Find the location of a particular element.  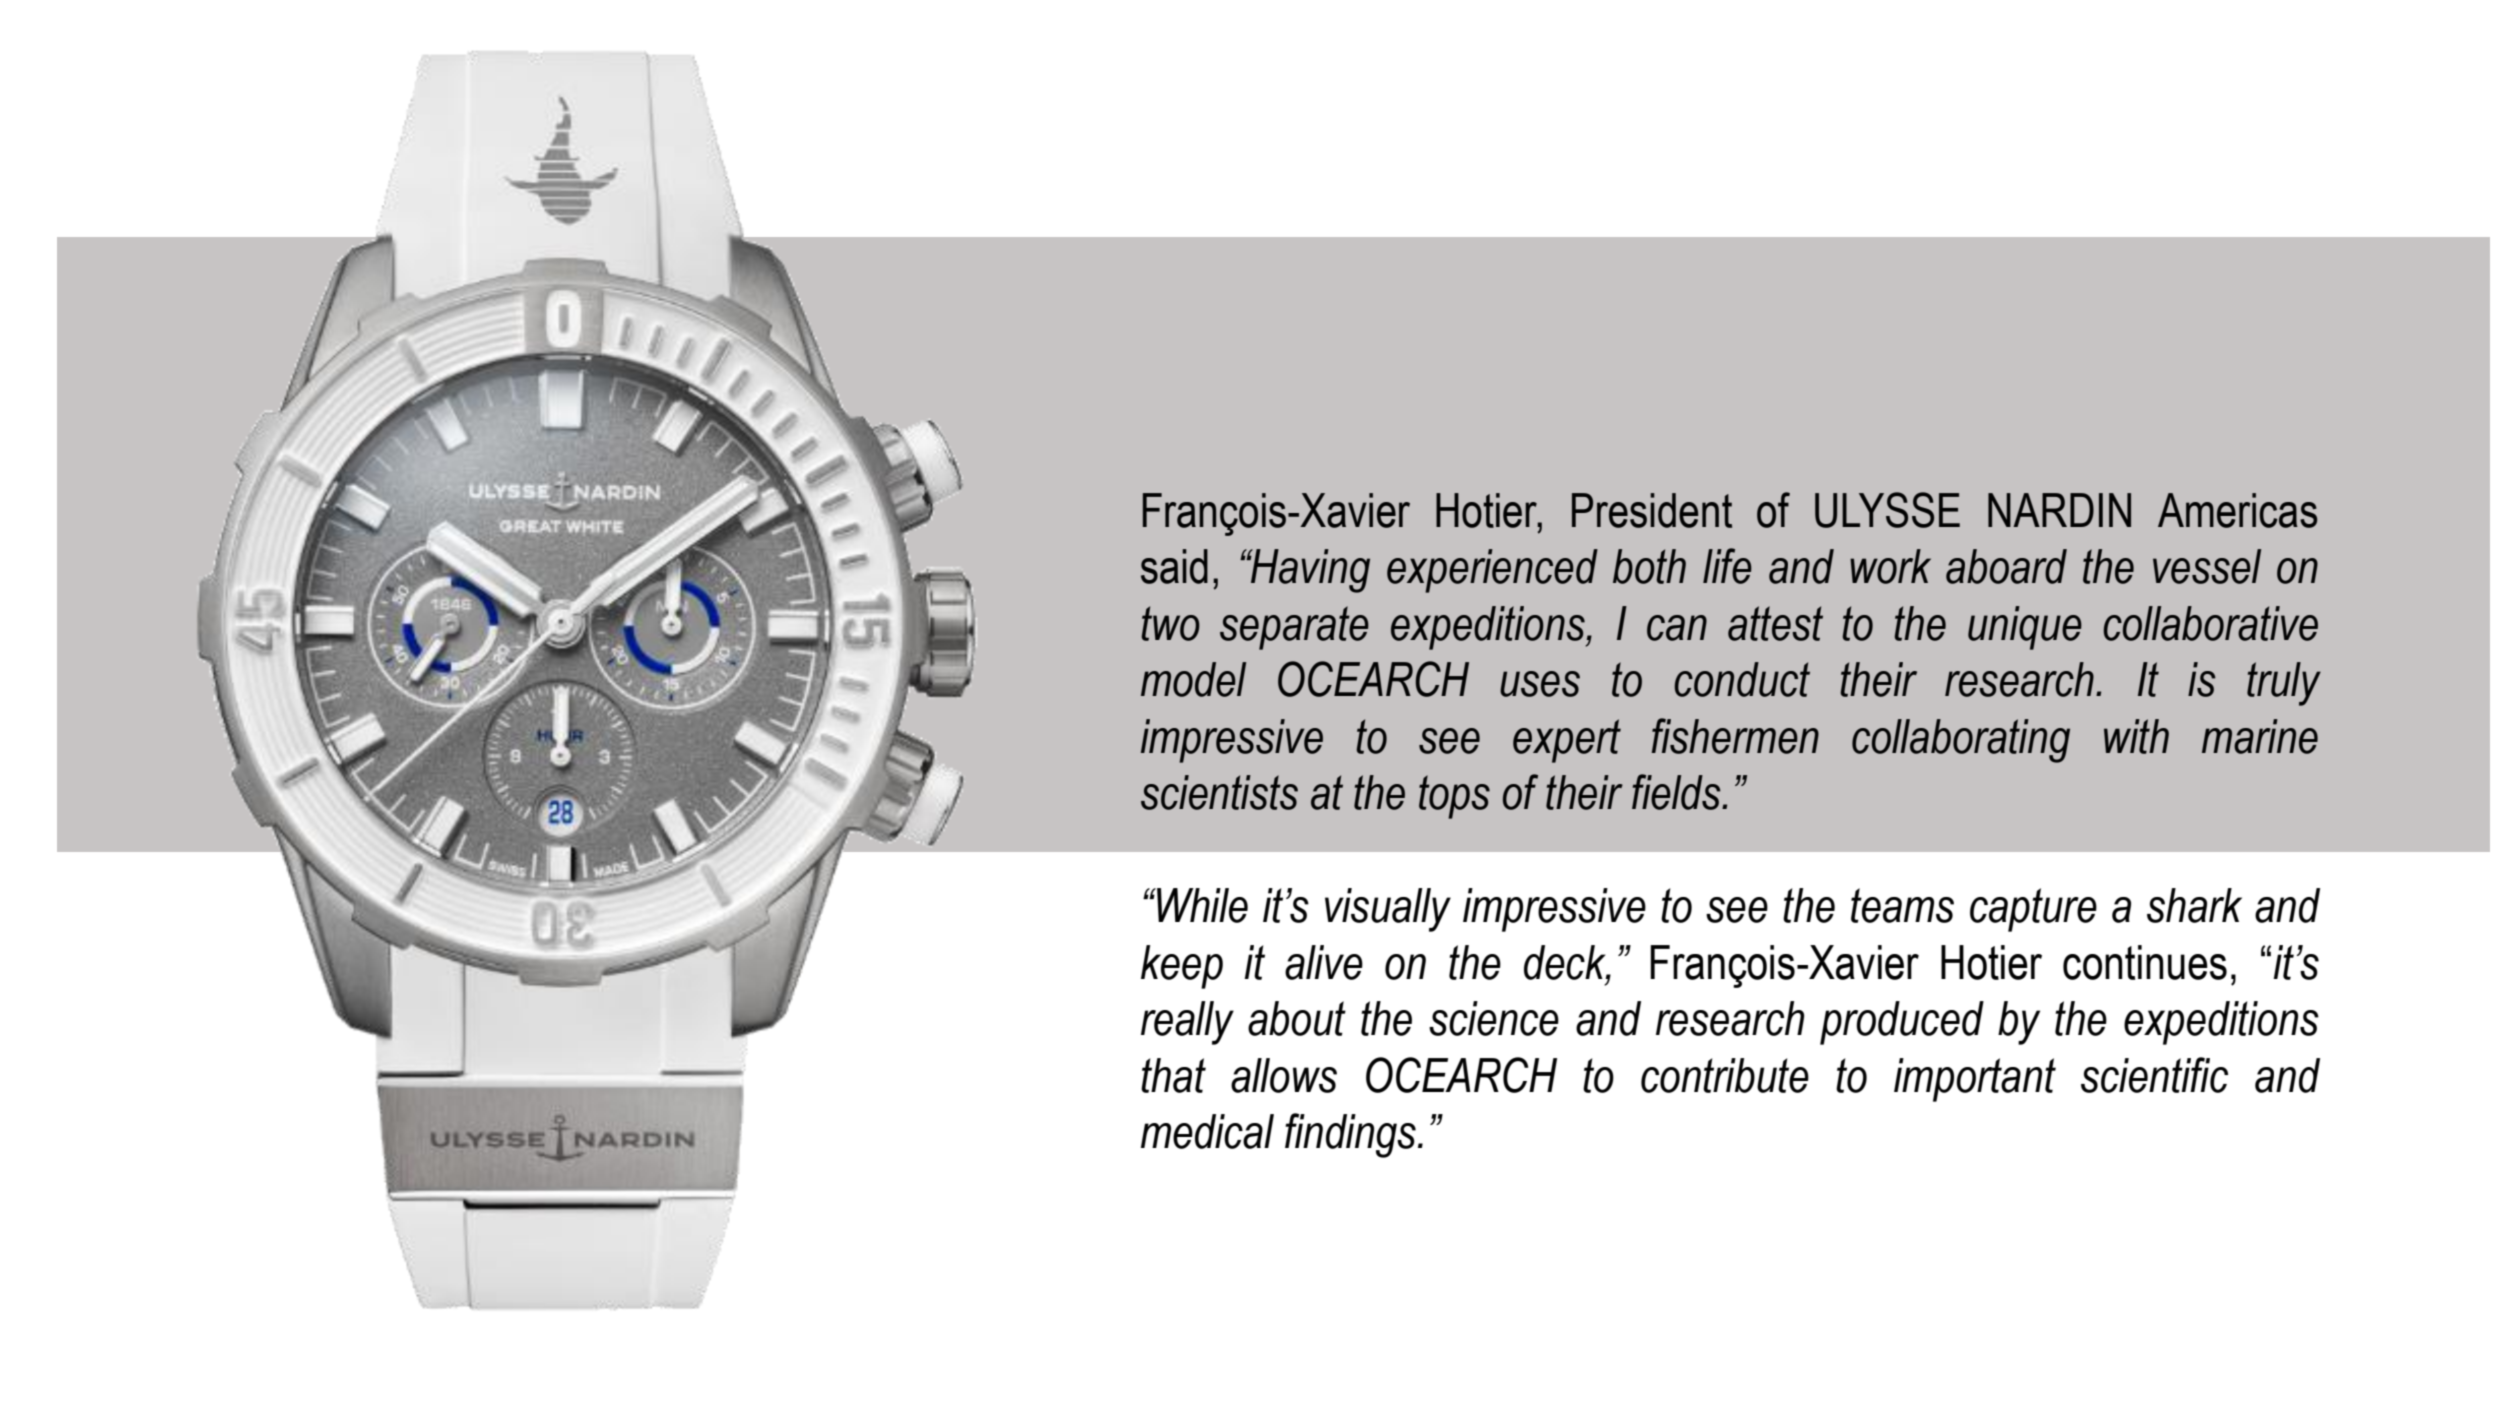

scientific is located at coordinates (2154, 1075).
